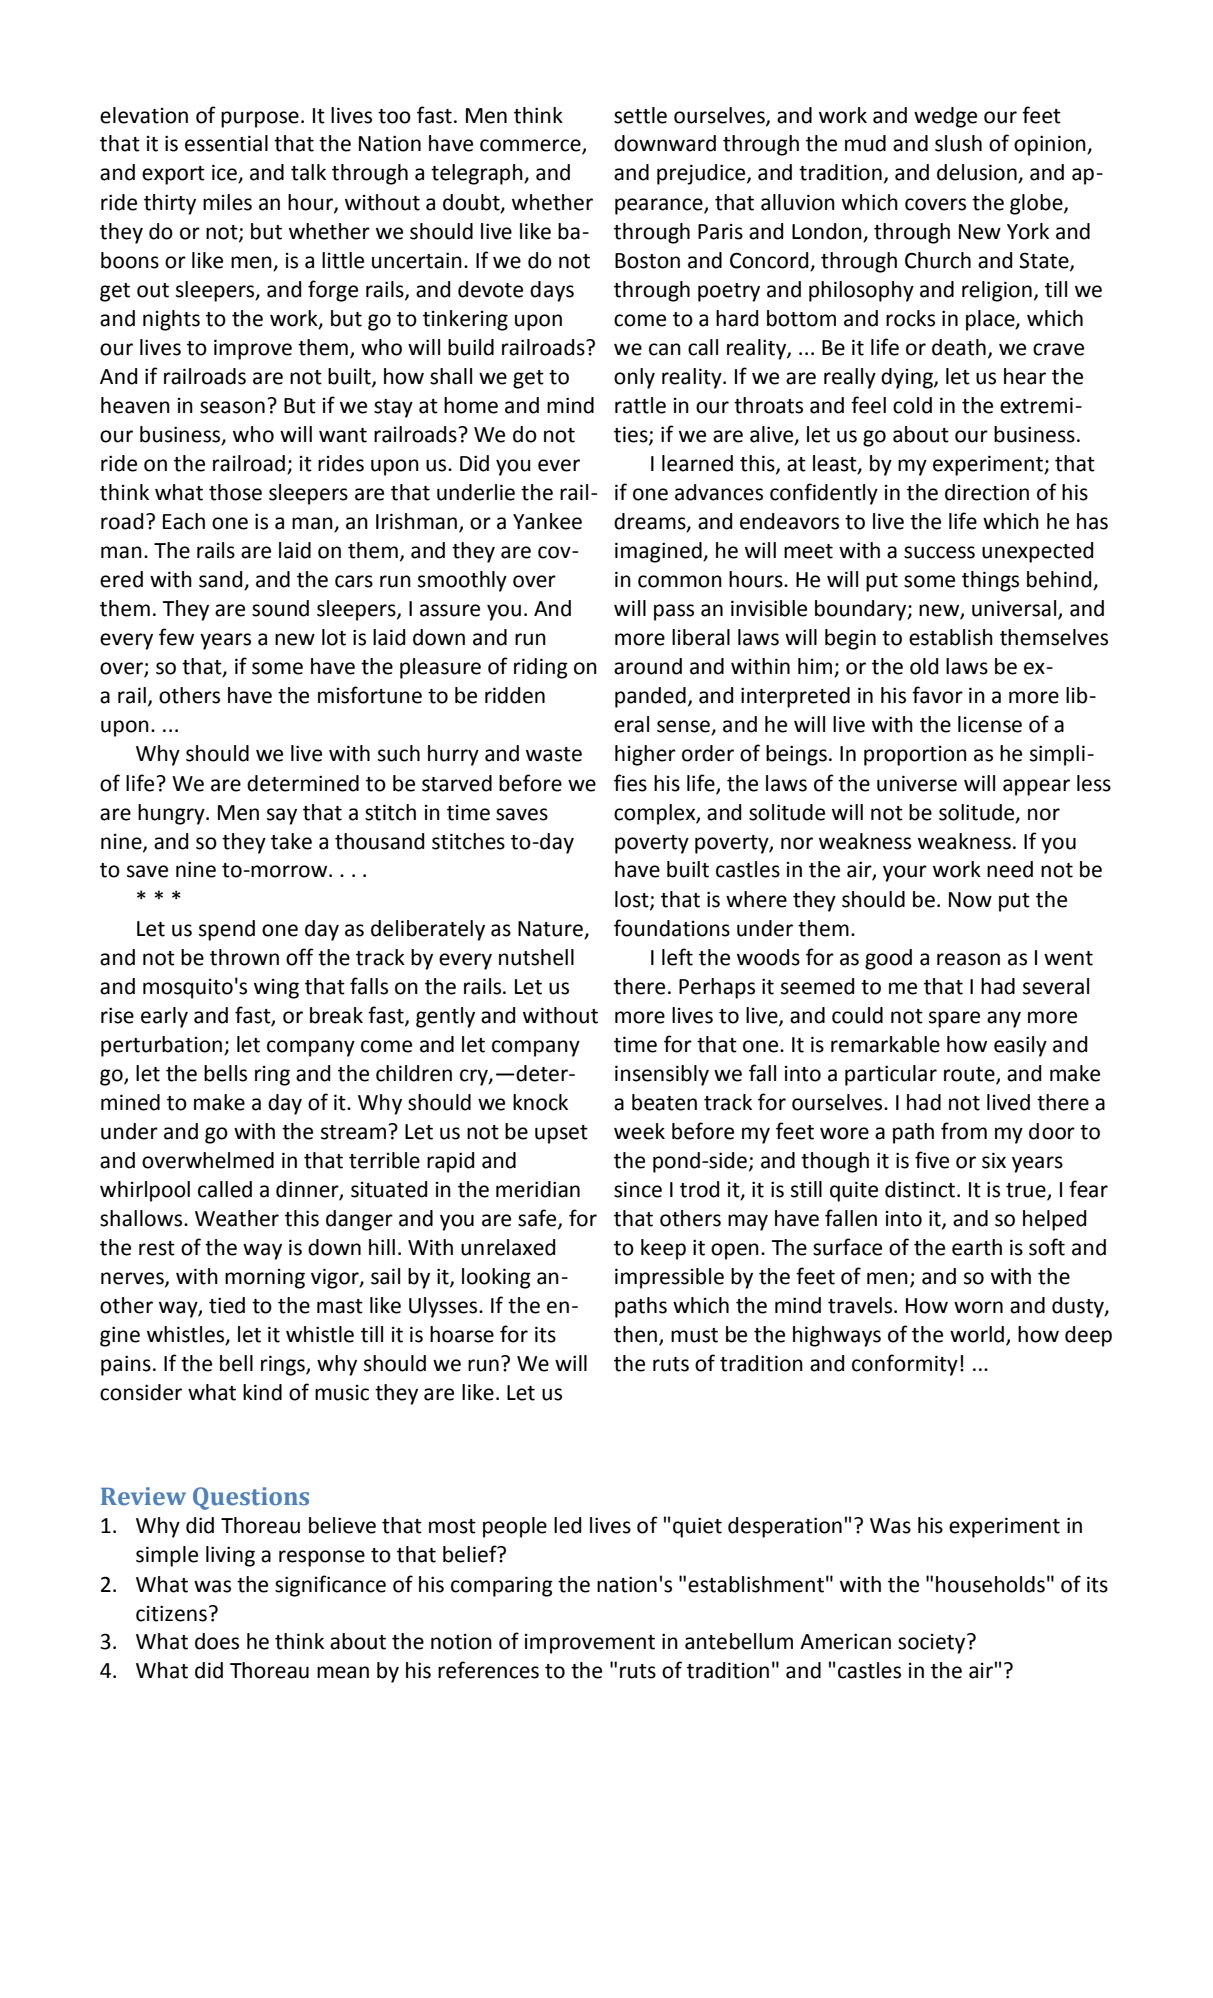 This page has width=1213, height=1998. What do you see at coordinates (488, 1670) in the page?
I see `references` at bounding box center [488, 1670].
